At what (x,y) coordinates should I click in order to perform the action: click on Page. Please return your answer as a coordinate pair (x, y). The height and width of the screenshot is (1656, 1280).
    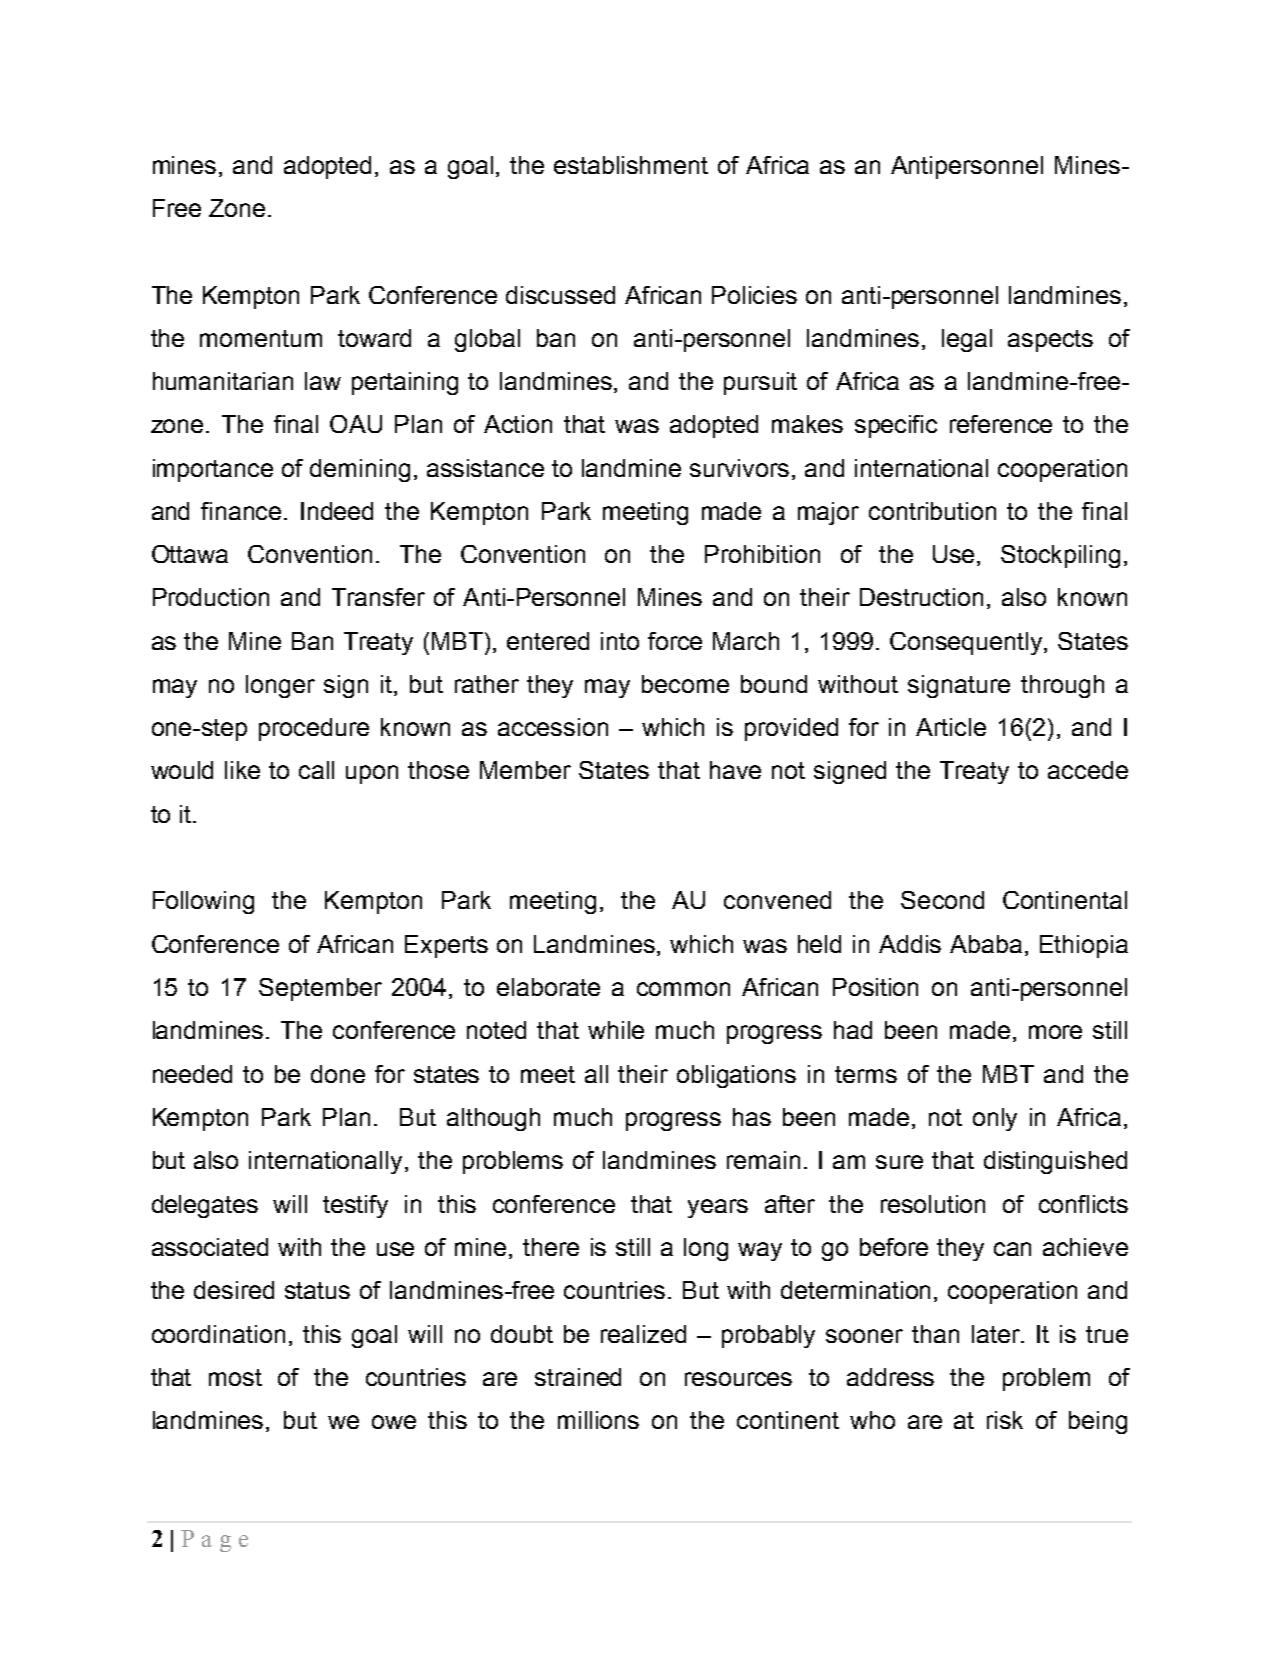
    Looking at the image, I should click on (214, 1541).
